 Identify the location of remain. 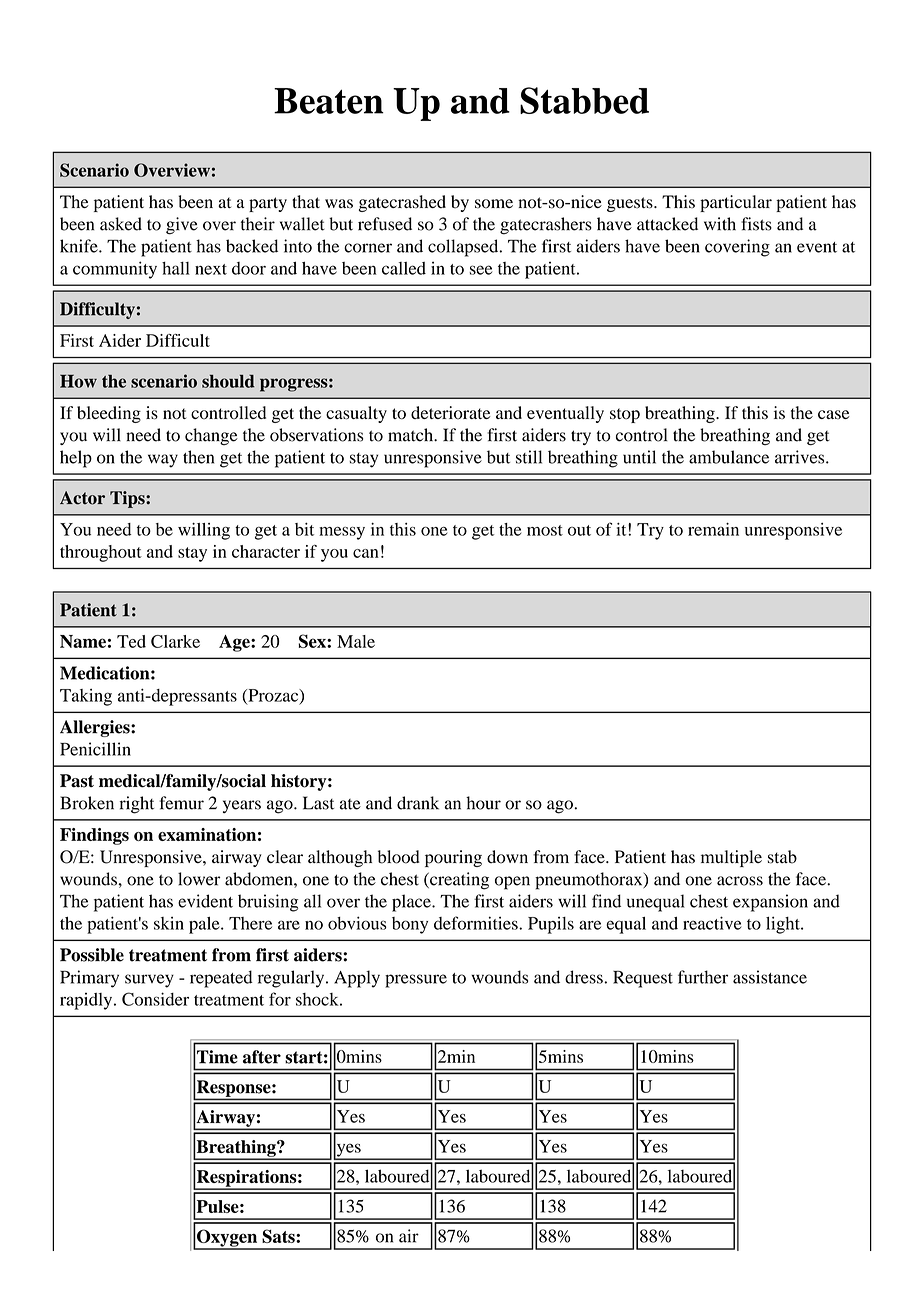
(713, 529).
